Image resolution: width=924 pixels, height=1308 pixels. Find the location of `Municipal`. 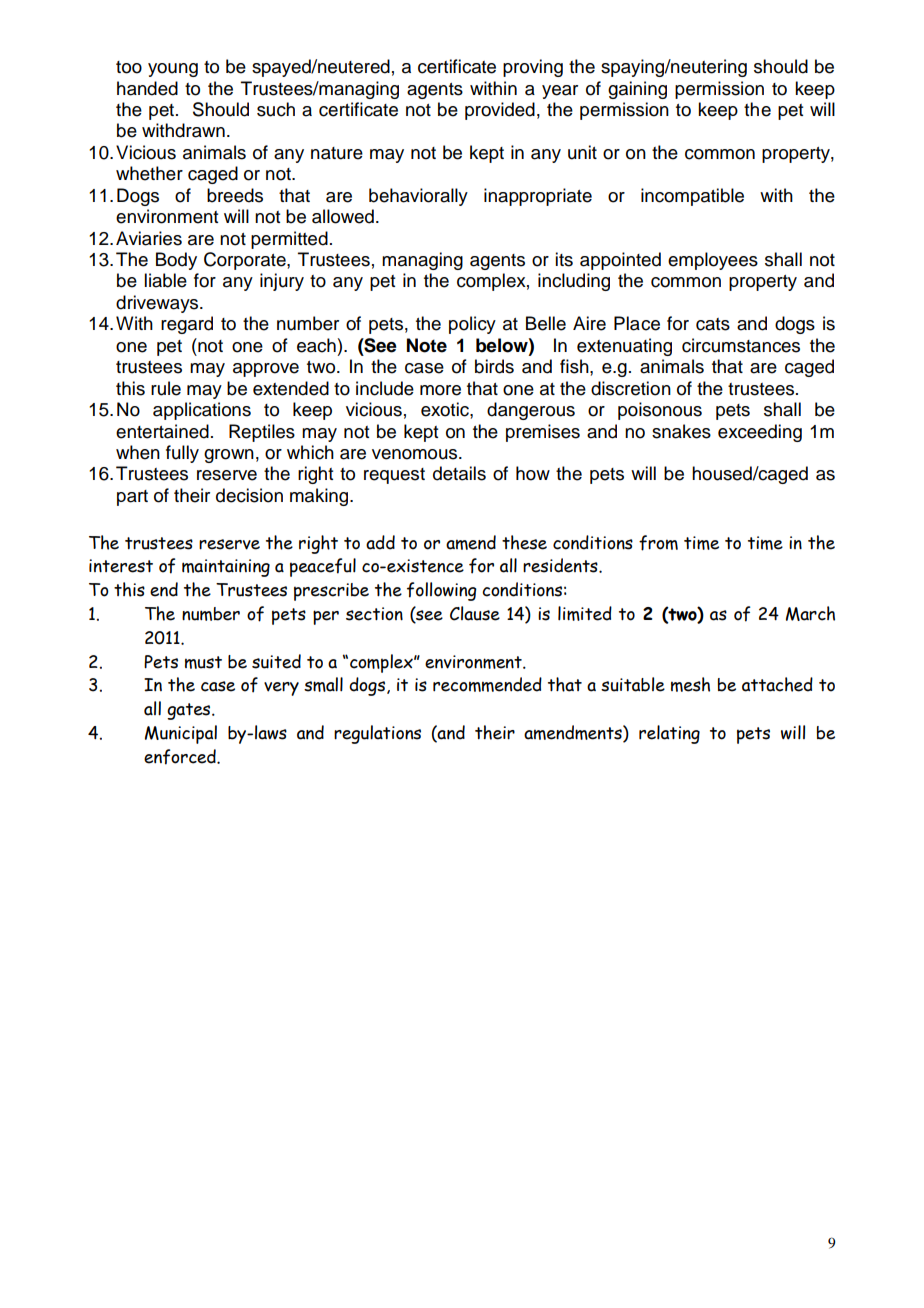

Municipal is located at coordinates (181, 734).
